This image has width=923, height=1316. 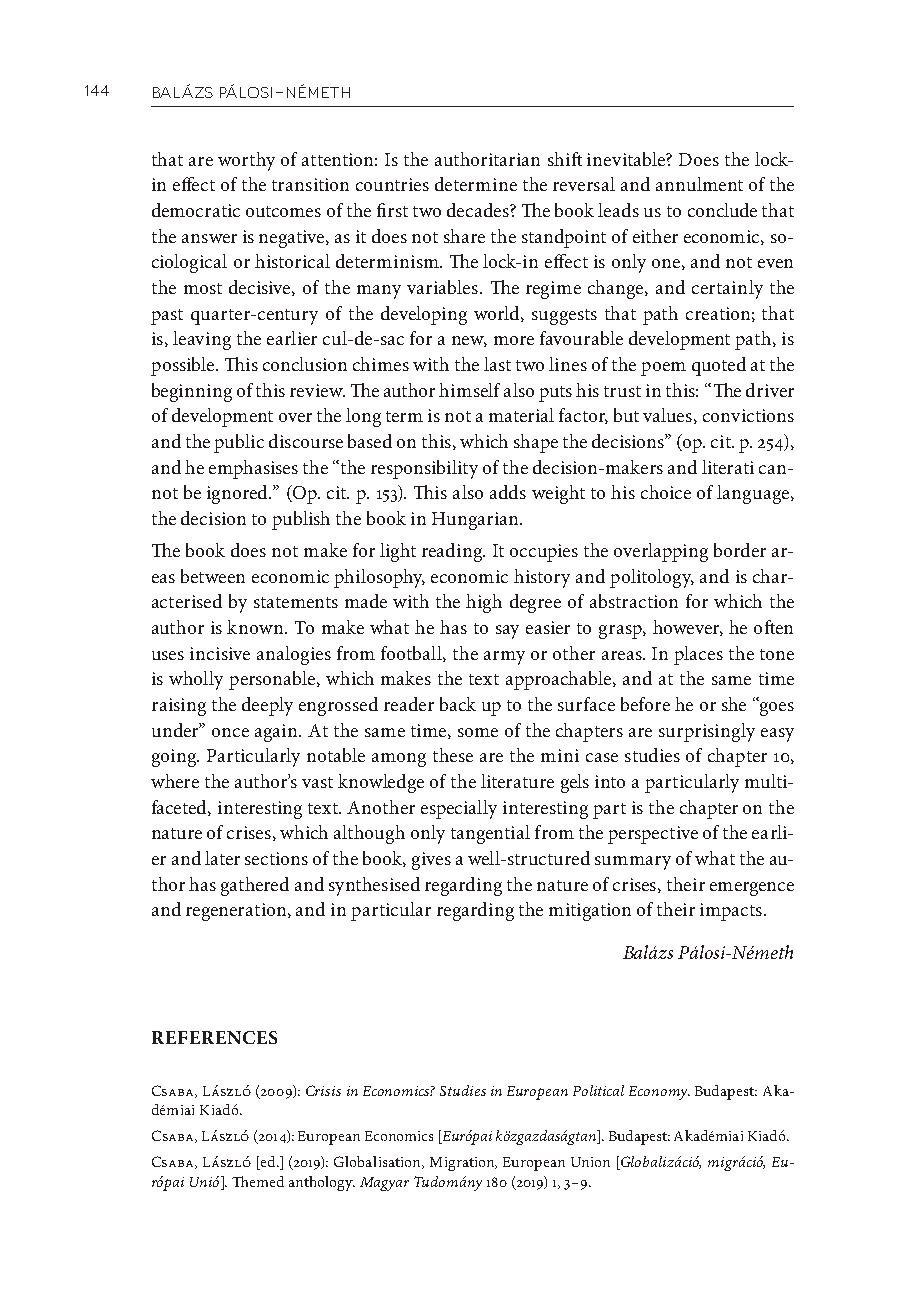 What do you see at coordinates (699, 184) in the image?
I see `annulment` at bounding box center [699, 184].
